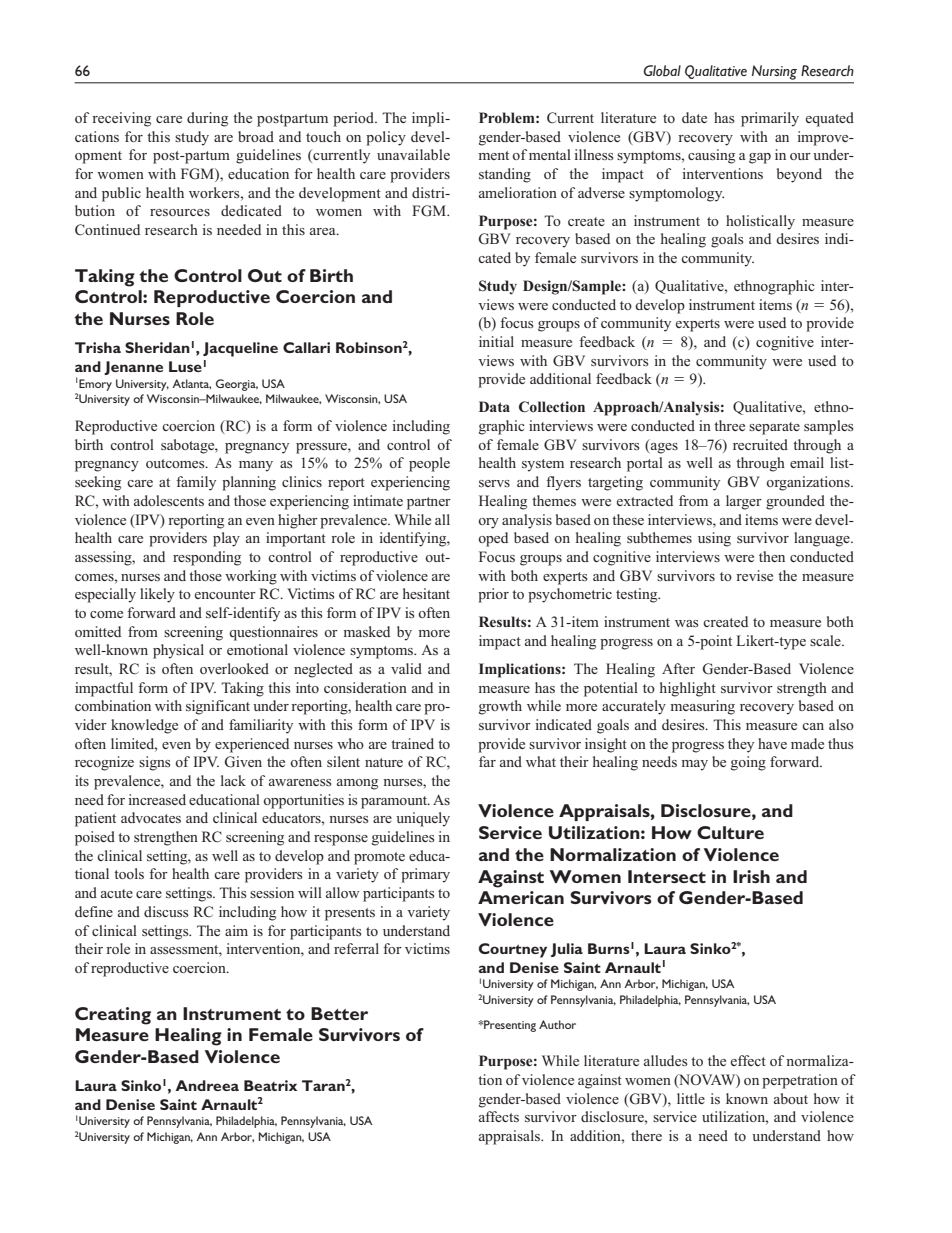 The image size is (952, 1233). I want to click on Irish, so click(751, 876).
